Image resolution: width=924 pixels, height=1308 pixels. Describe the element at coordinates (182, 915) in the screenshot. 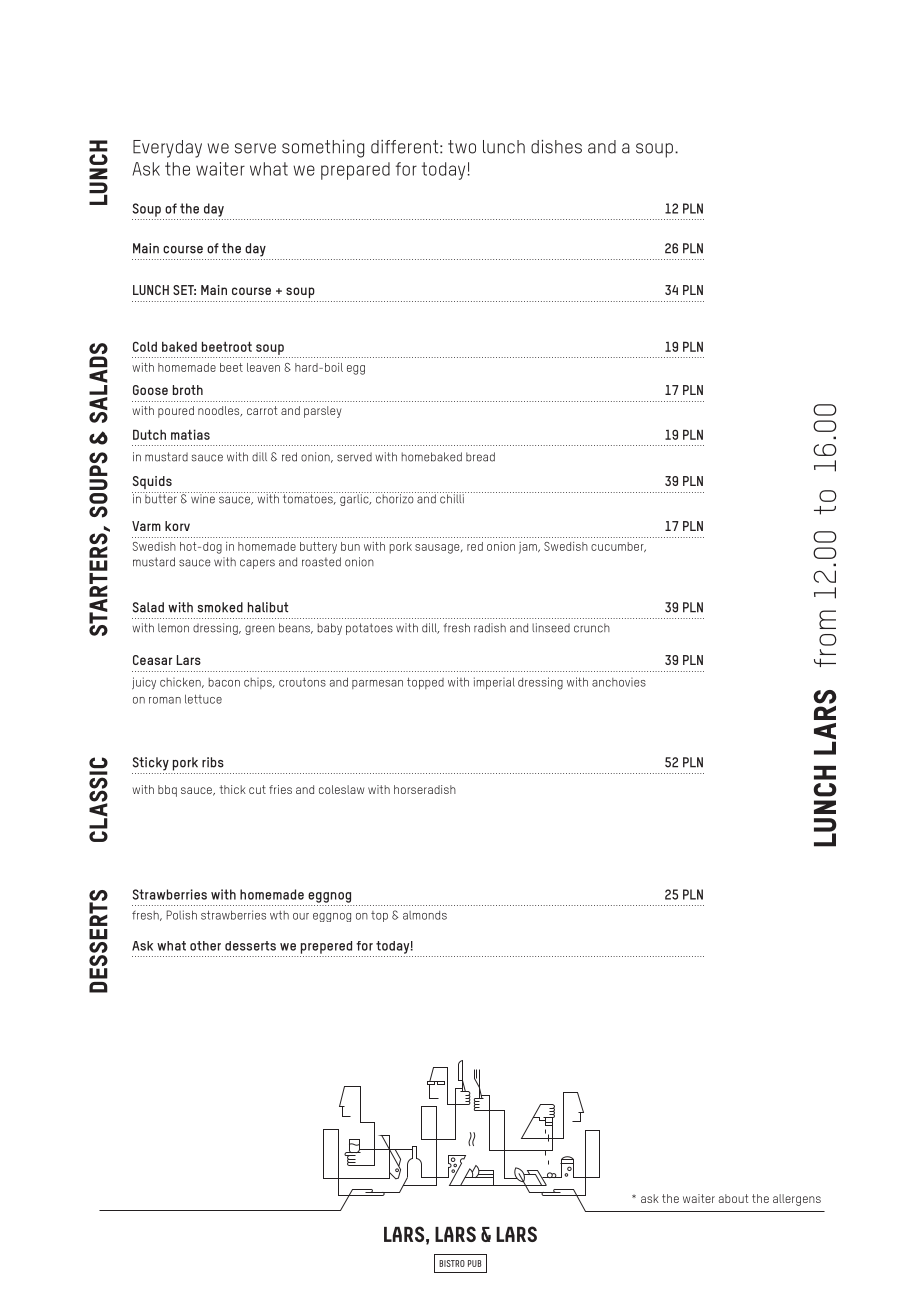

I see `Polish` at that location.
